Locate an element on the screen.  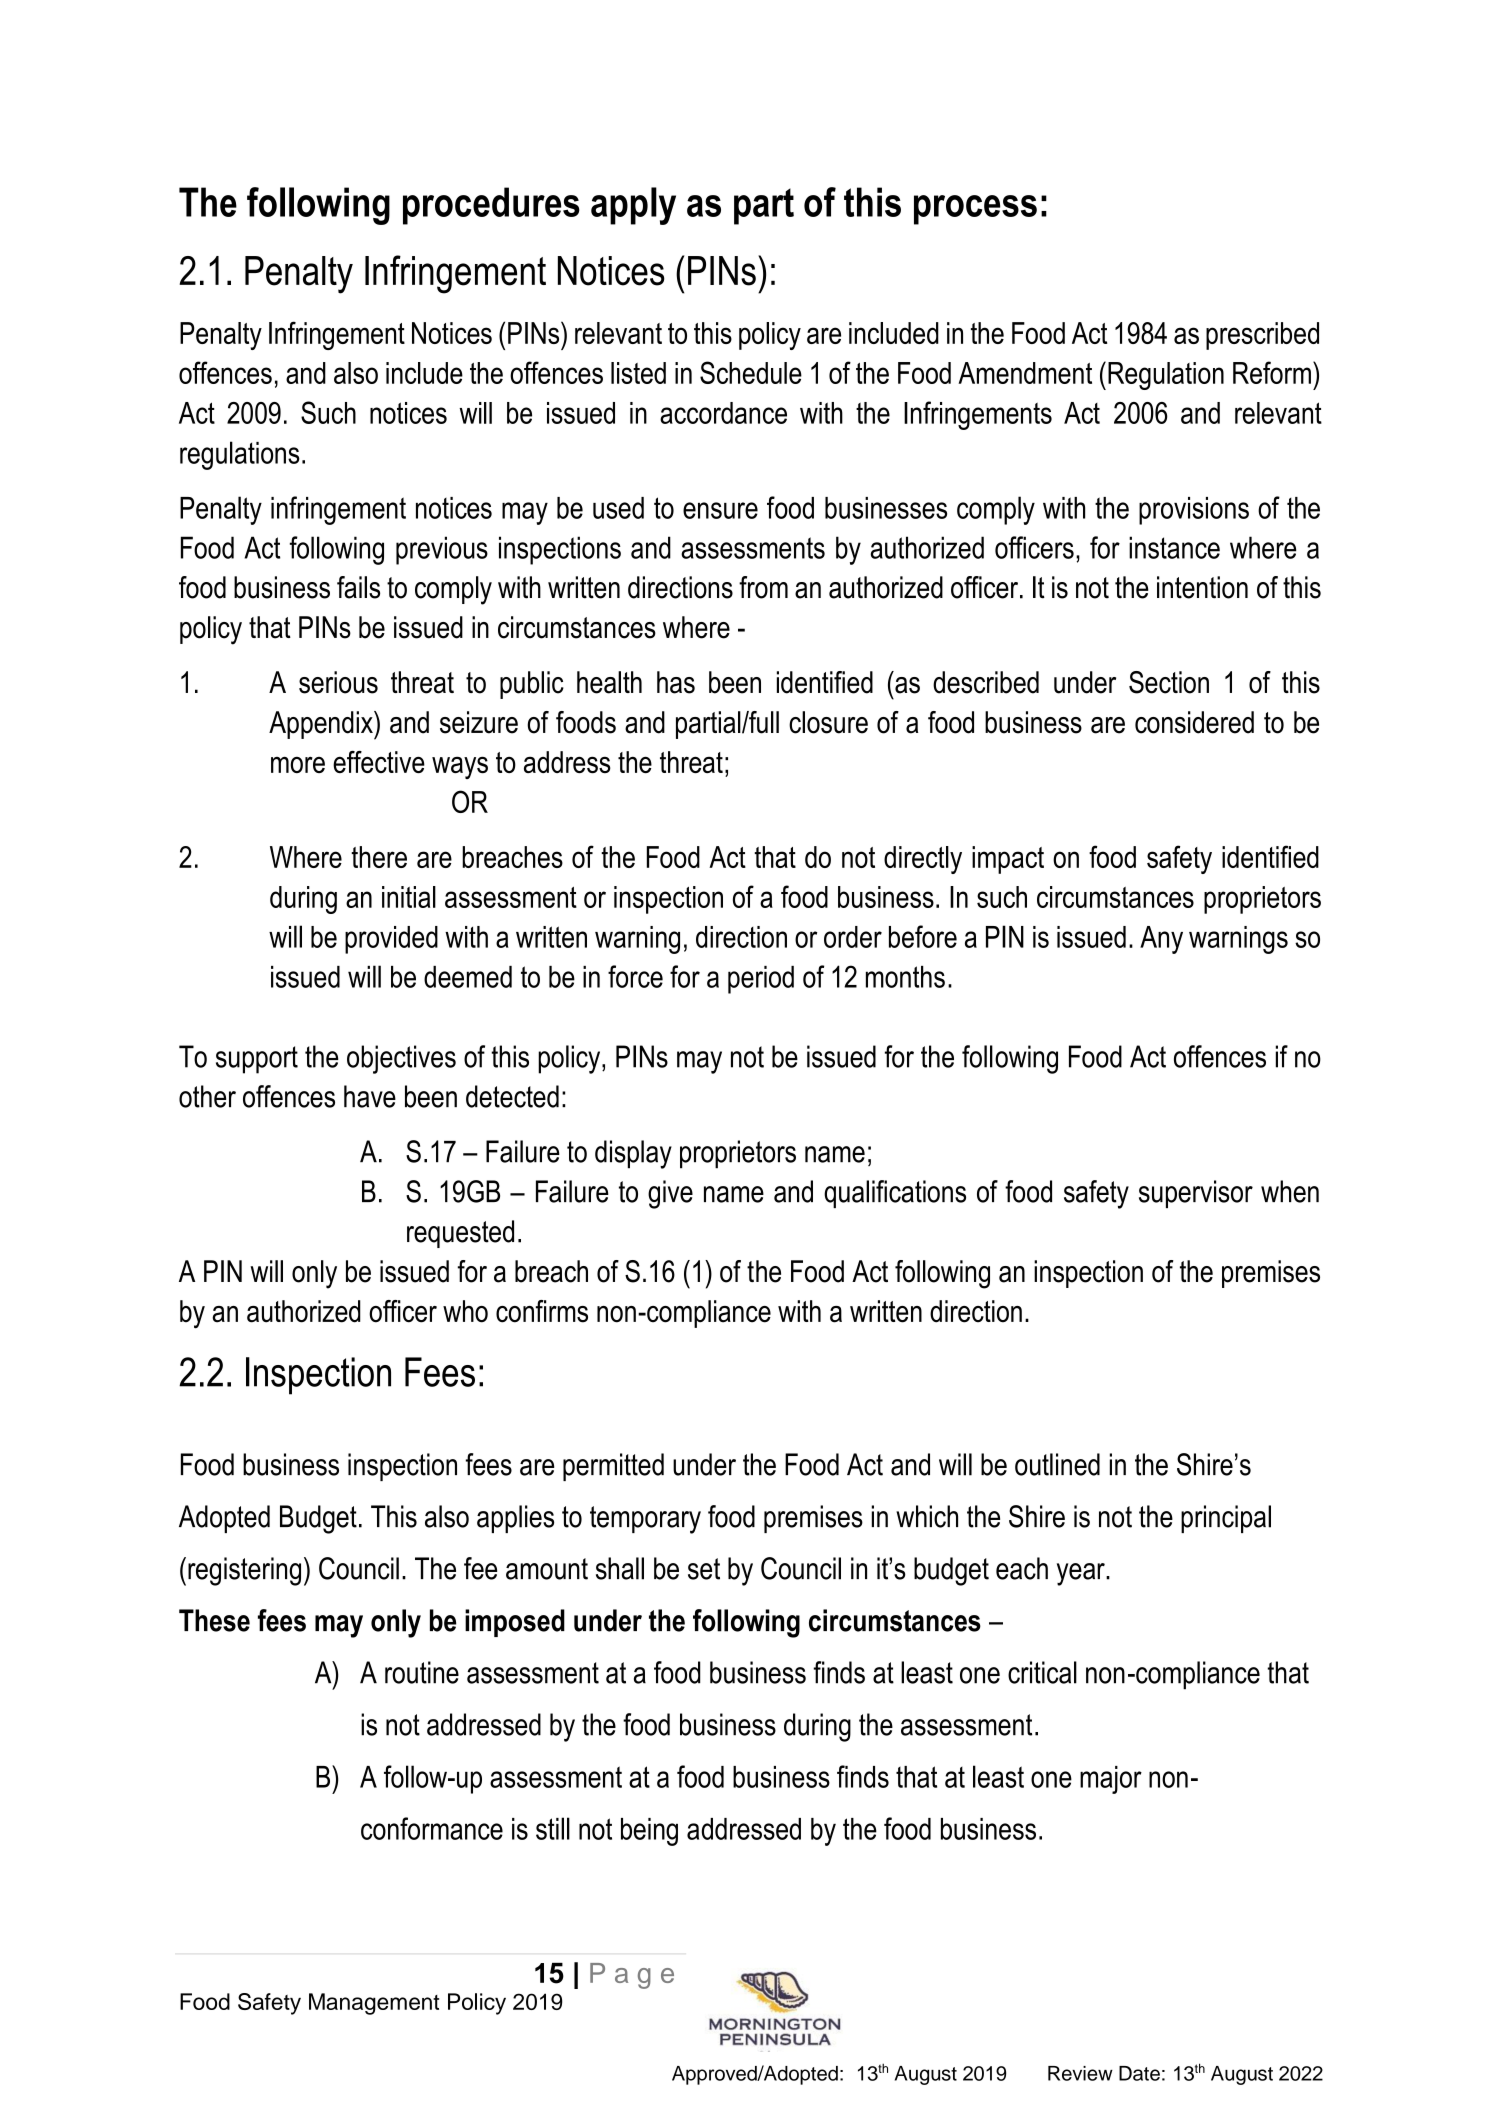
procedures is located at coordinates (491, 206).
